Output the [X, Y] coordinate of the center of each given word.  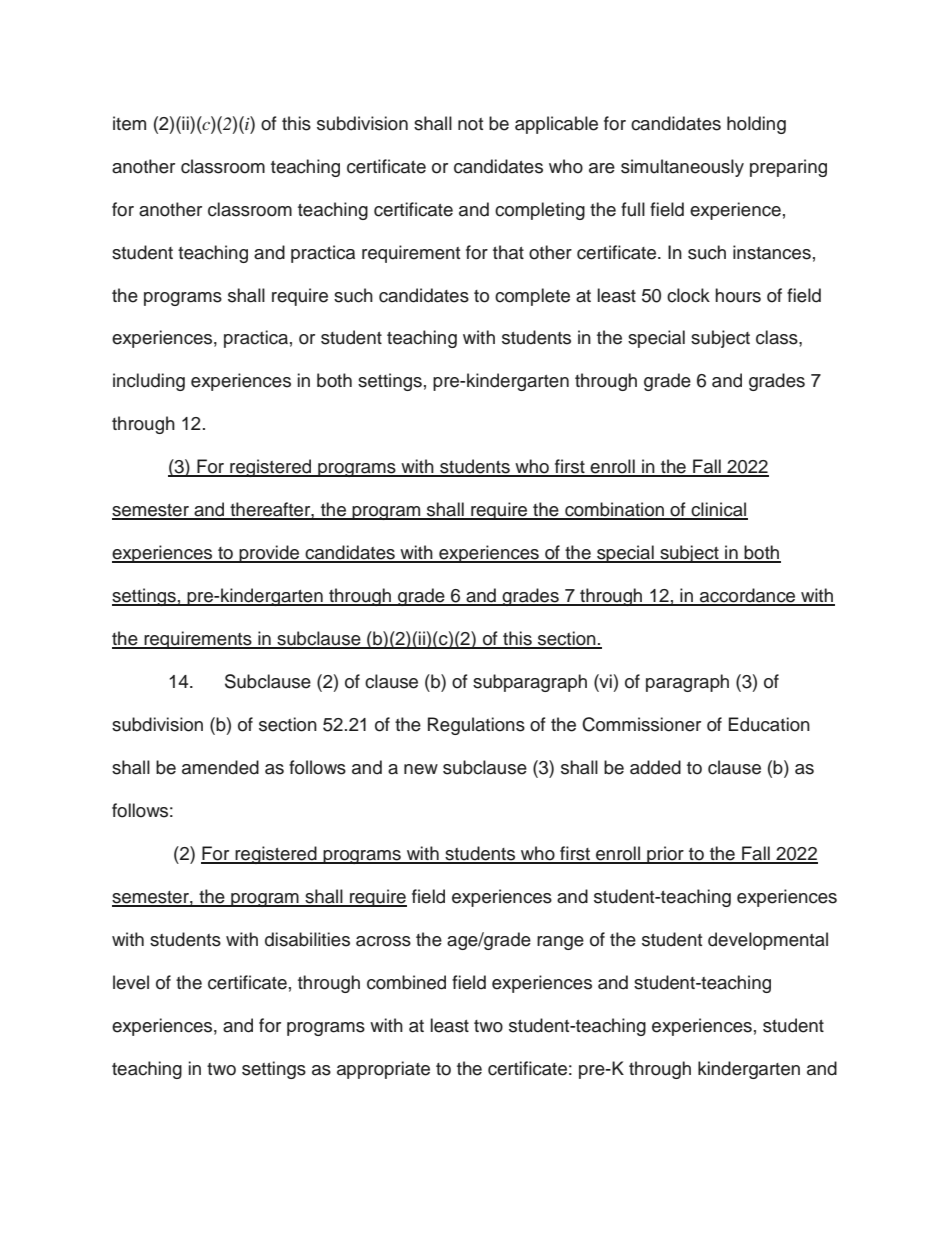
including [149, 382]
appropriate [383, 1070]
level [131, 982]
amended [220, 767]
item [129, 123]
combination [614, 510]
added [655, 767]
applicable [556, 125]
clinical [719, 510]
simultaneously [682, 168]
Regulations [476, 726]
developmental [768, 941]
